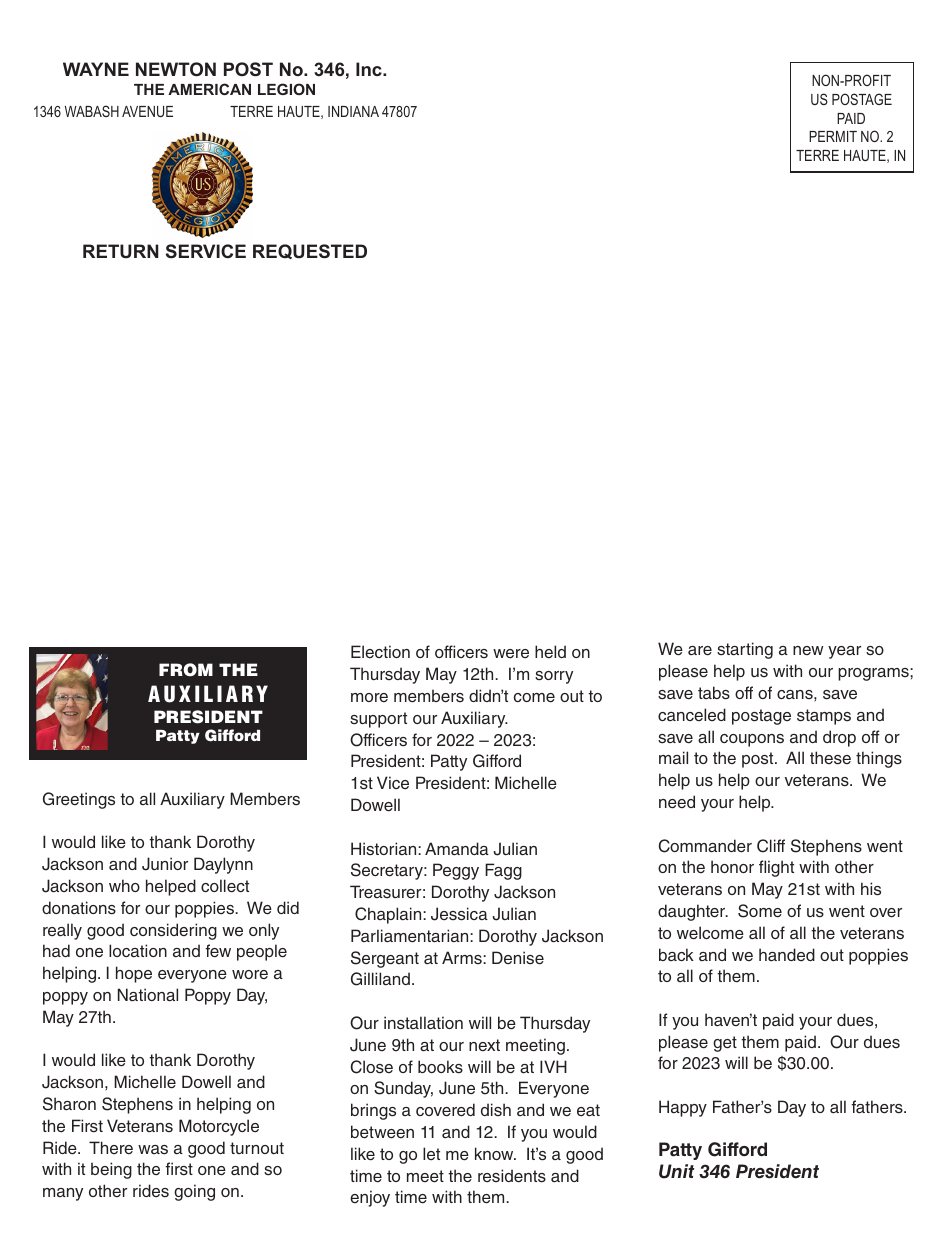 The height and width of the screenshot is (1233, 952). I want to click on was, so click(153, 1150).
